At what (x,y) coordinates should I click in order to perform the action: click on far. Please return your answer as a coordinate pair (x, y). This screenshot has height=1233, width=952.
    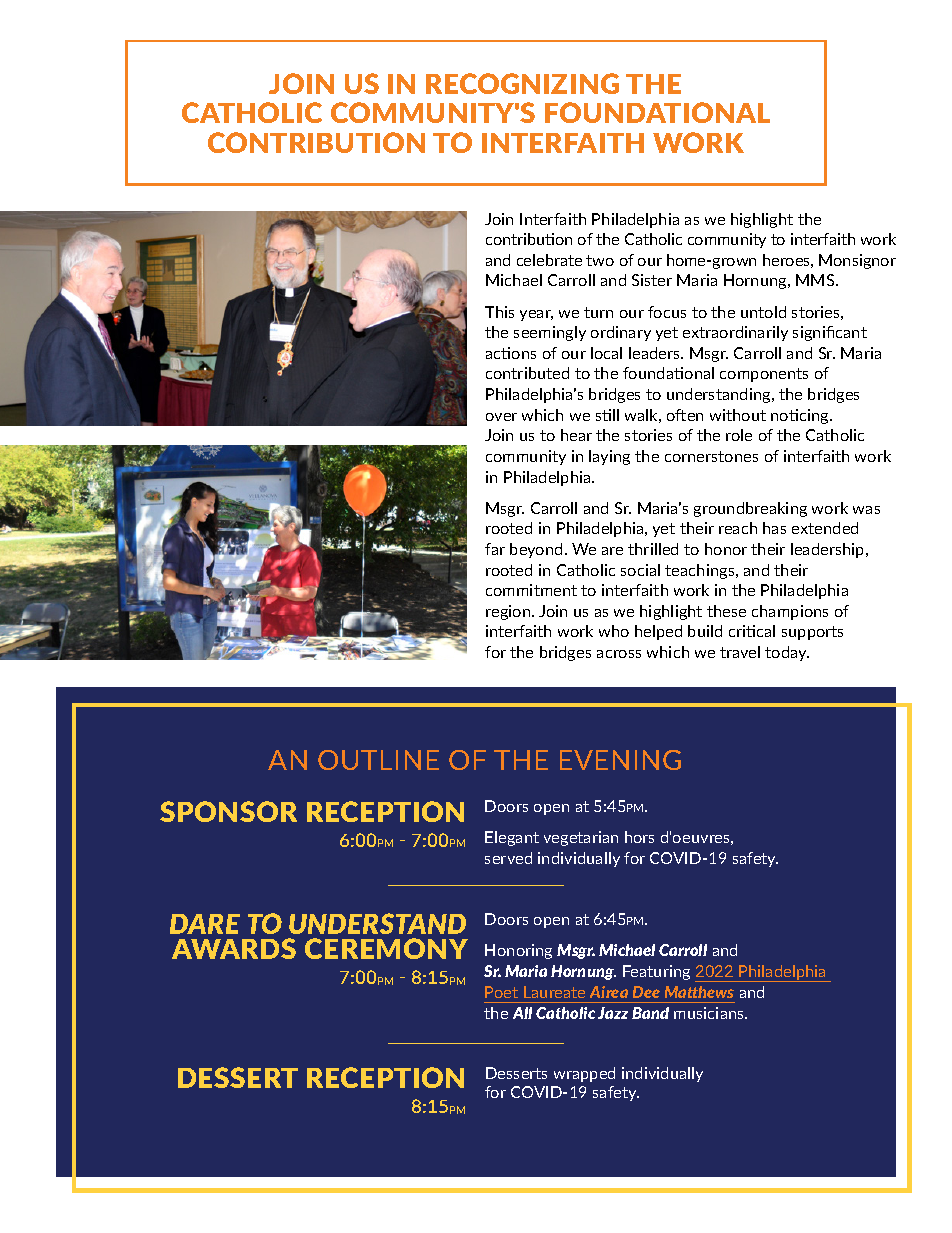
    Looking at the image, I should click on (495, 549).
